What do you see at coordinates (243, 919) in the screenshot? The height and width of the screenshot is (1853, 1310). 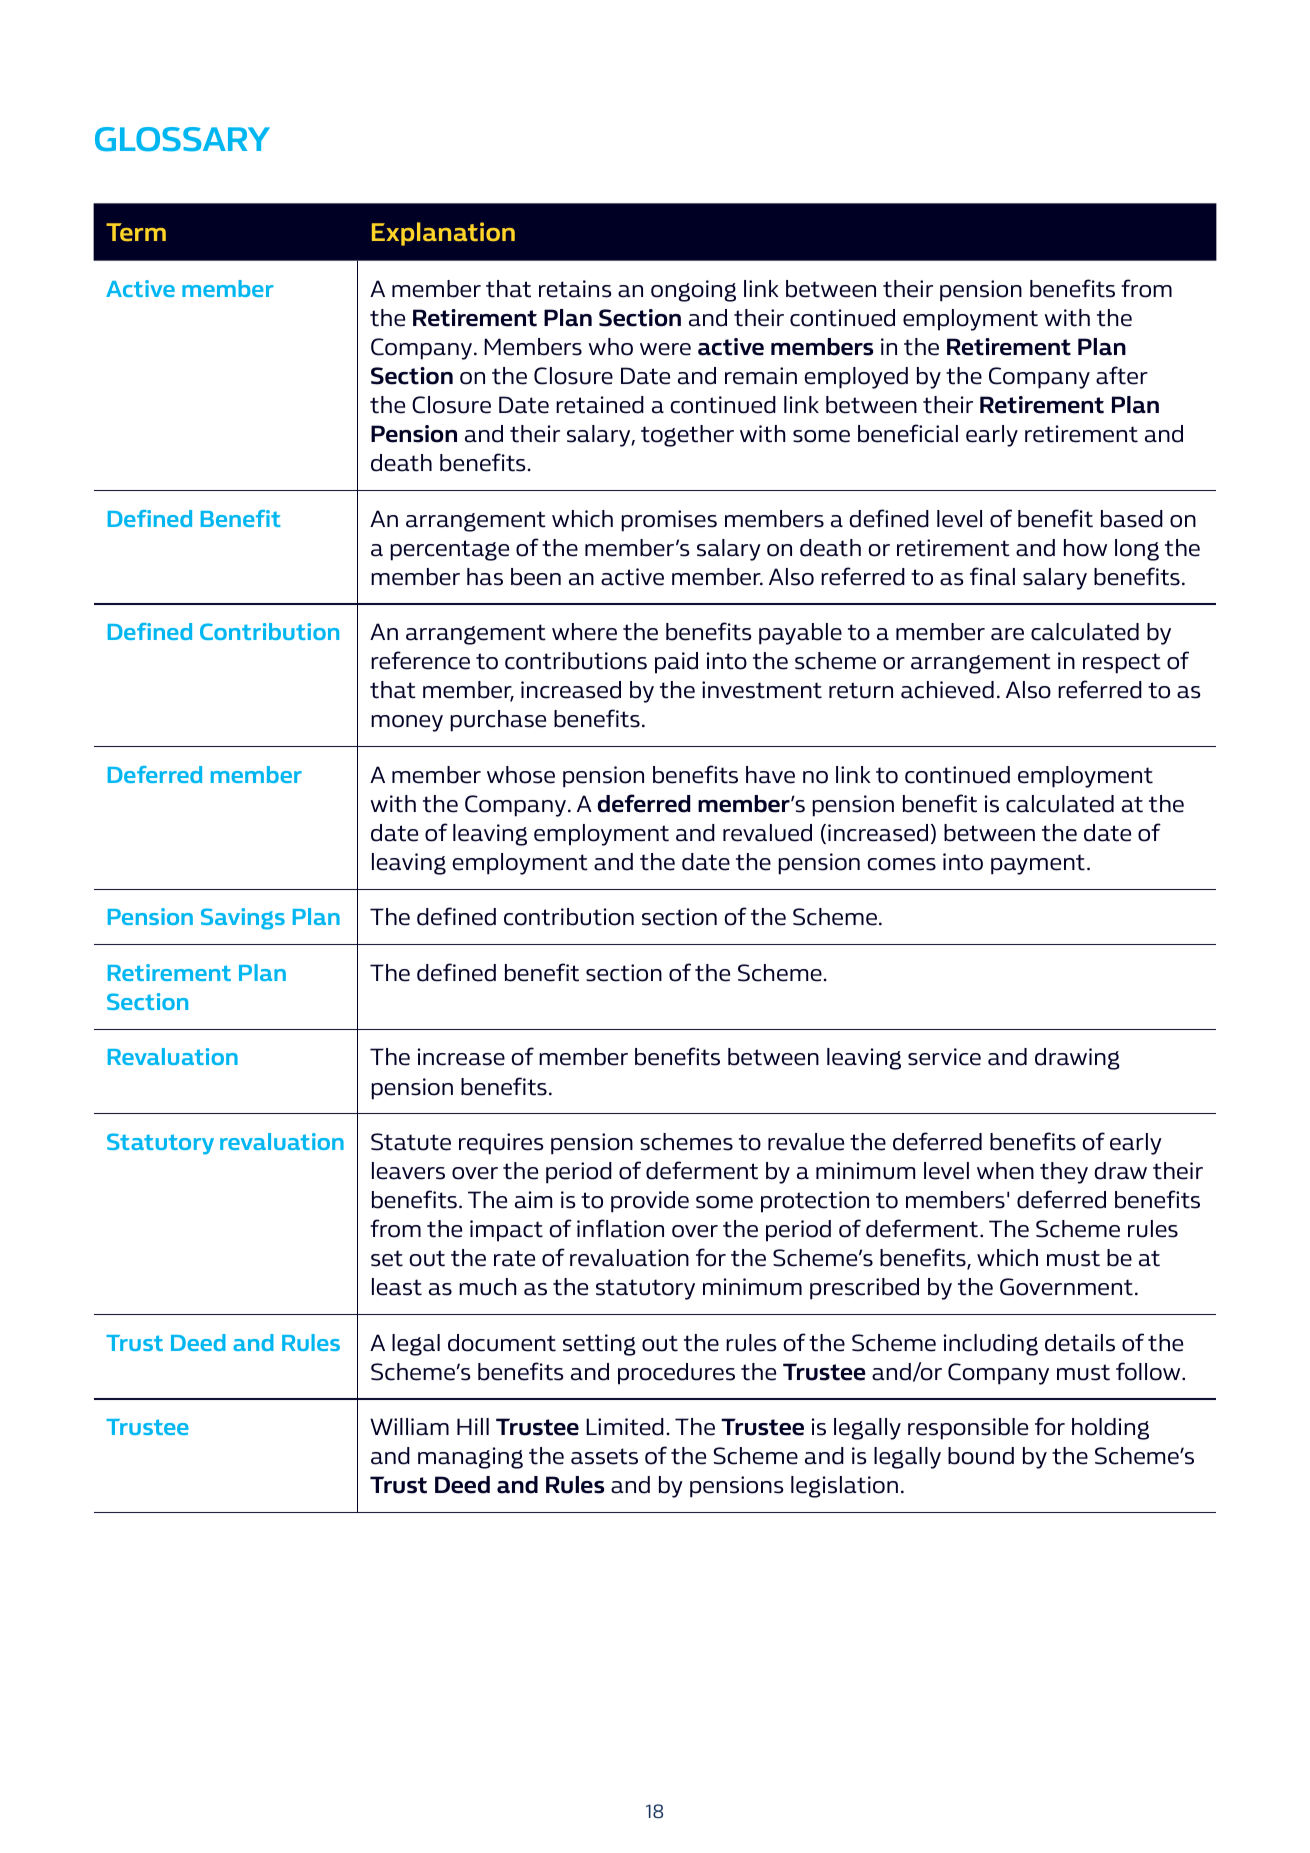 I see `Savings` at bounding box center [243, 919].
